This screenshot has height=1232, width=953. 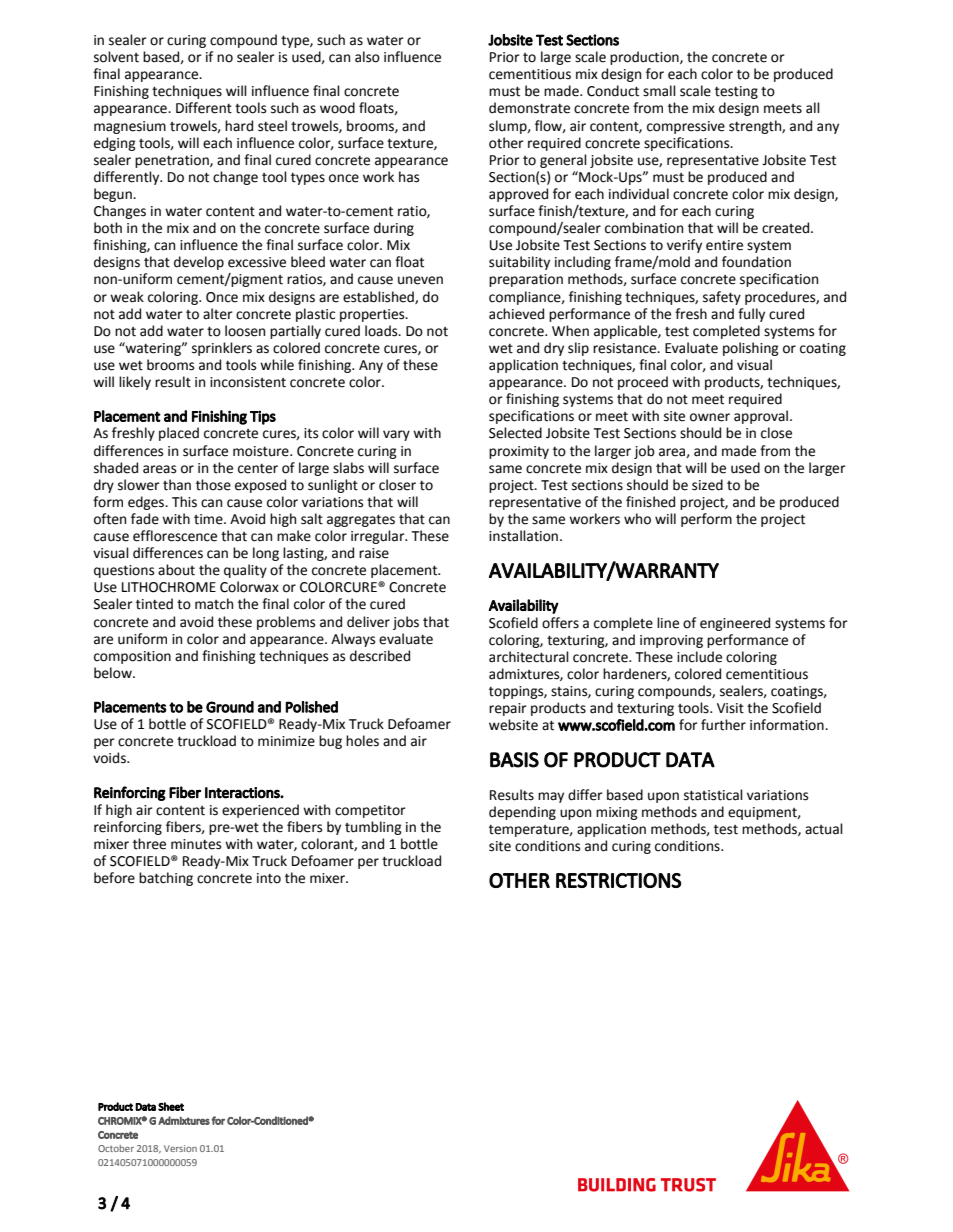 What do you see at coordinates (130, 127) in the screenshot?
I see `magnesium` at bounding box center [130, 127].
